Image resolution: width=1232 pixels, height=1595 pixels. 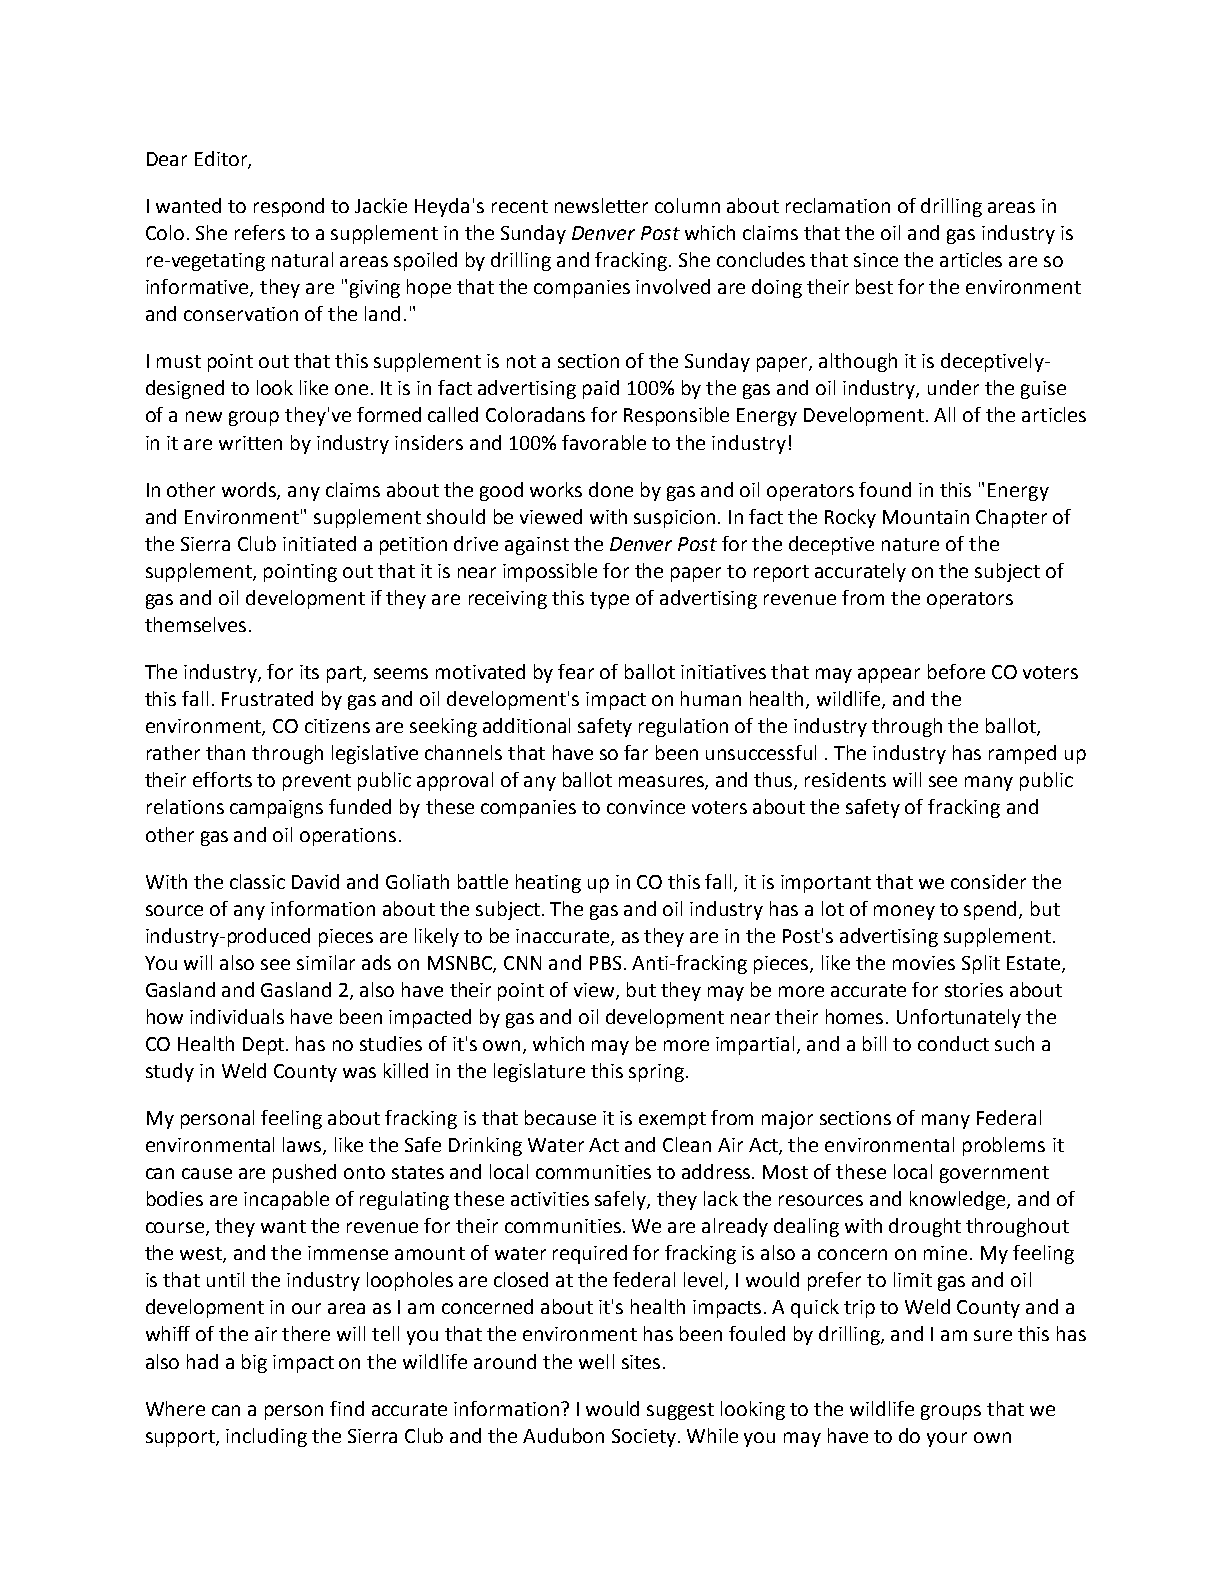 What do you see at coordinates (953, 1043) in the document?
I see `conduct` at bounding box center [953, 1043].
